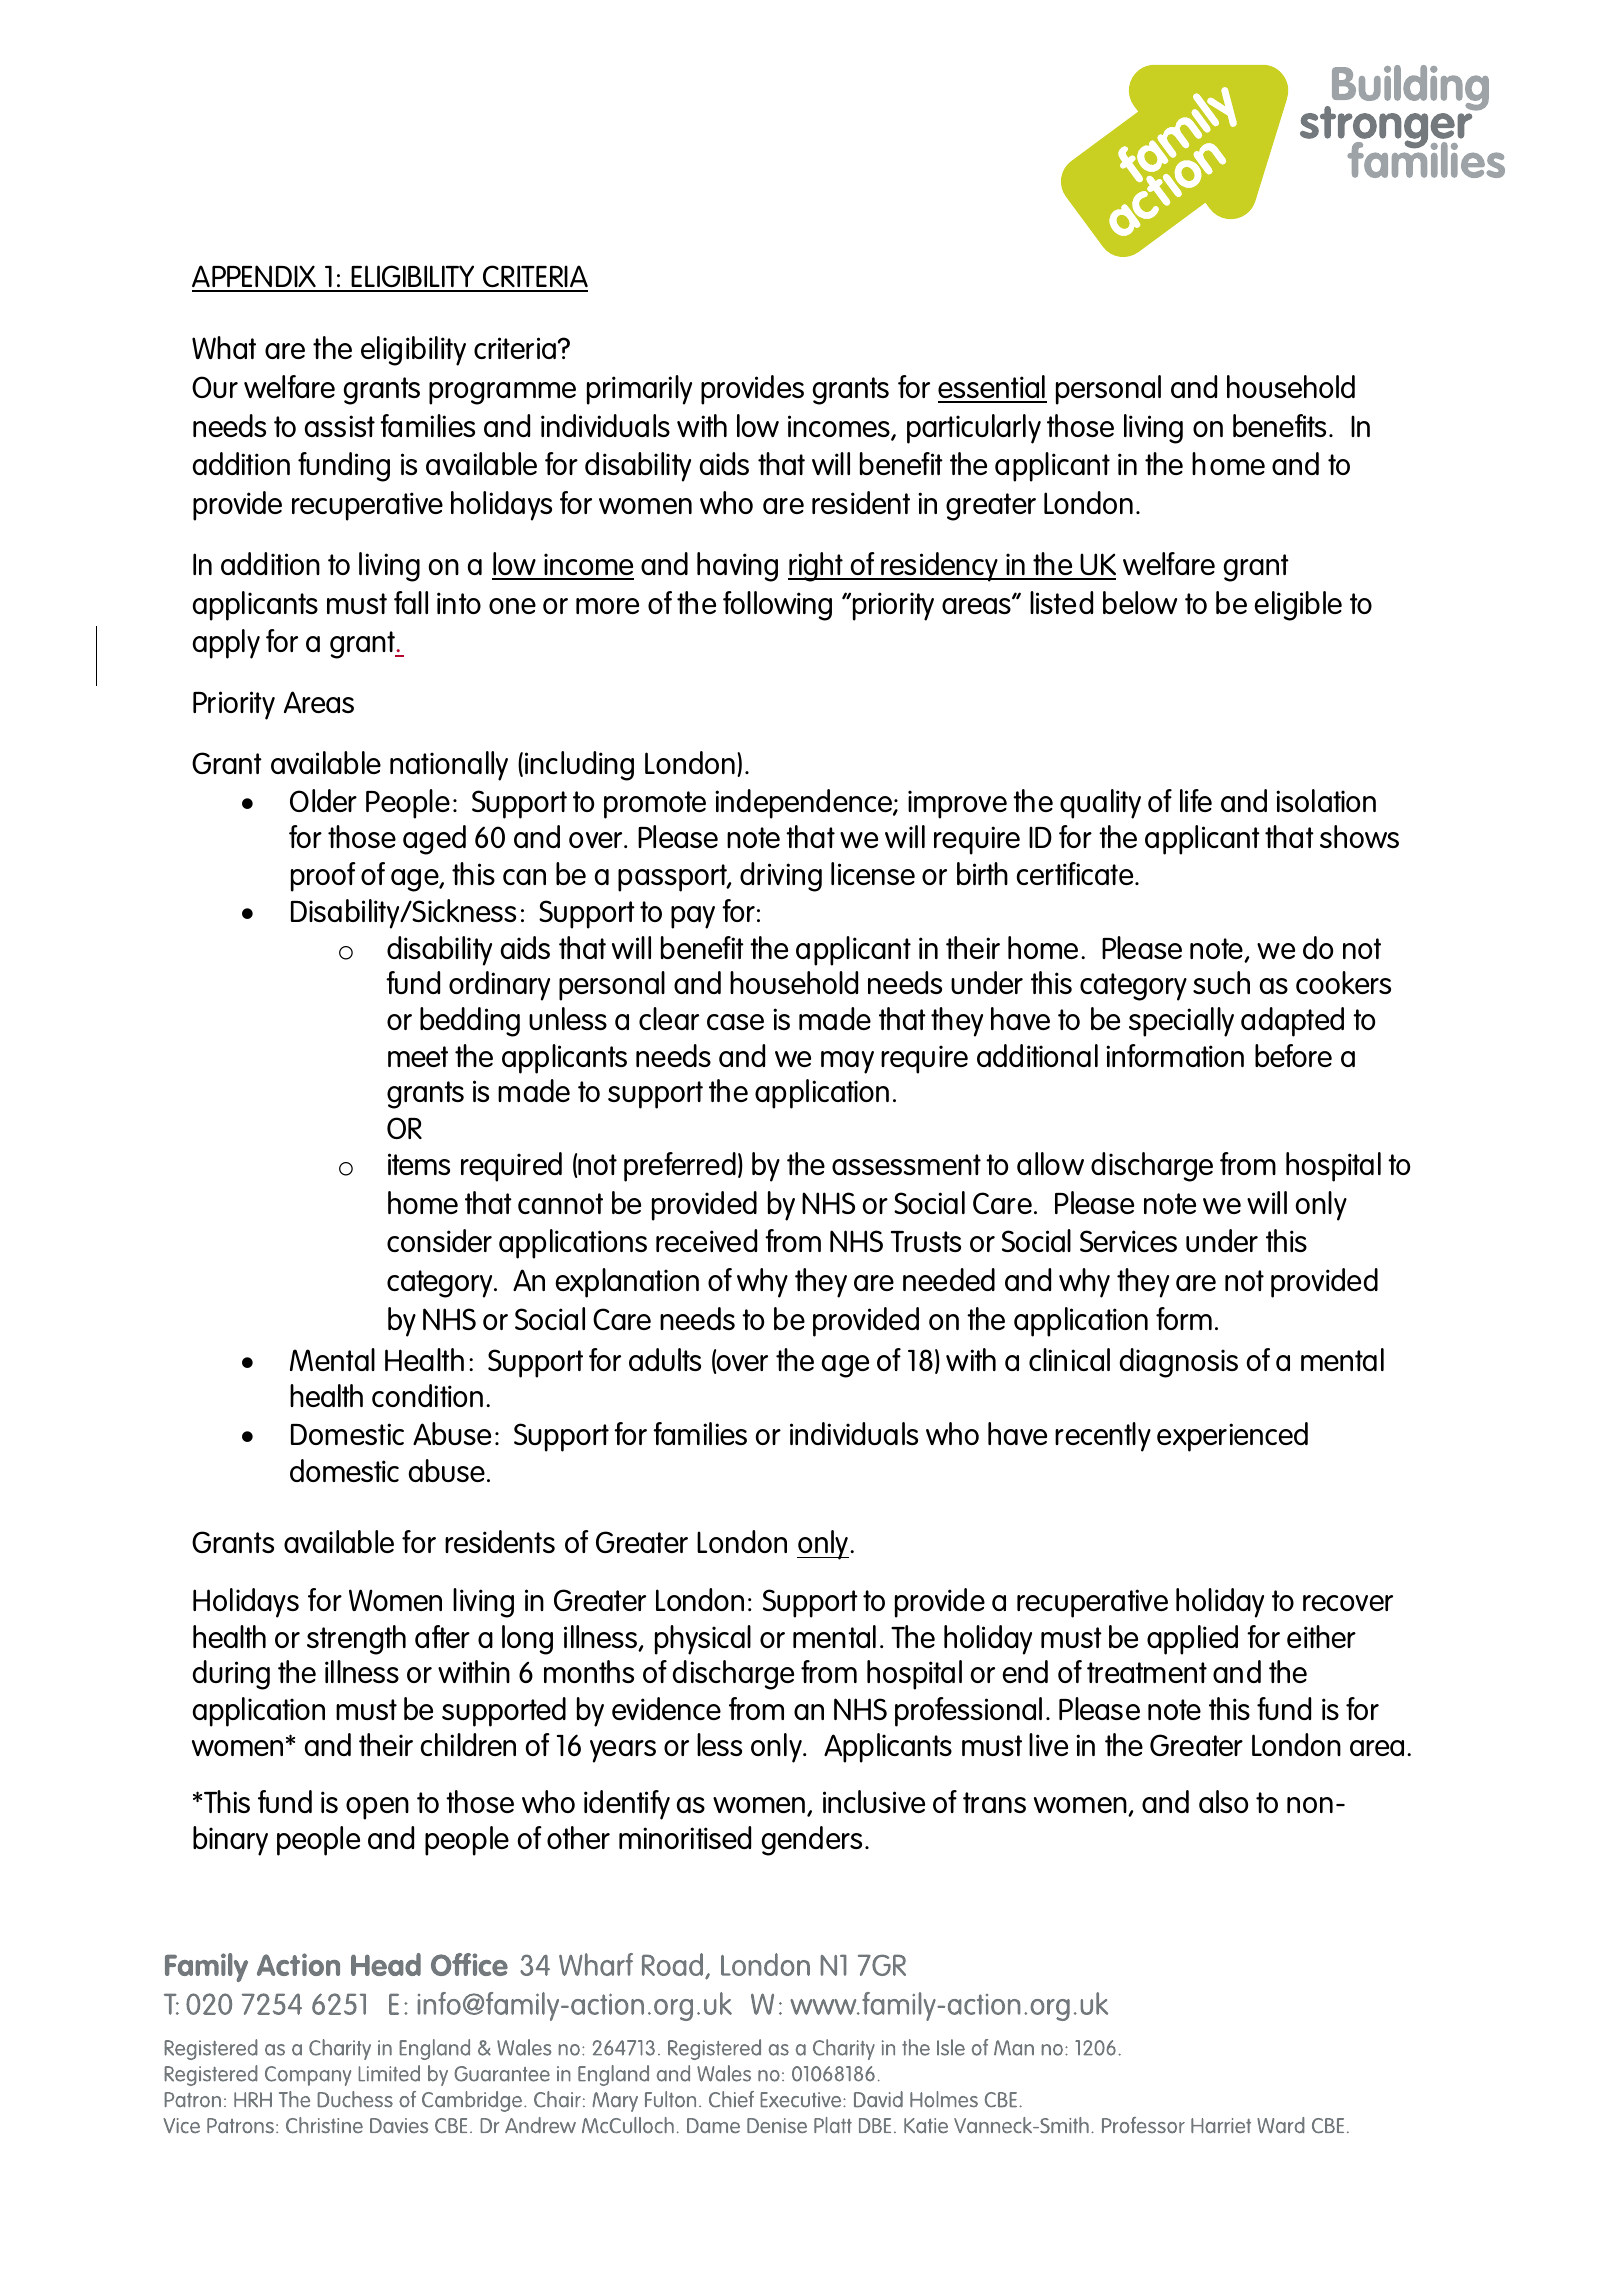 The height and width of the image is (2274, 1607). What do you see at coordinates (665, 1359) in the image?
I see `adults` at bounding box center [665, 1359].
